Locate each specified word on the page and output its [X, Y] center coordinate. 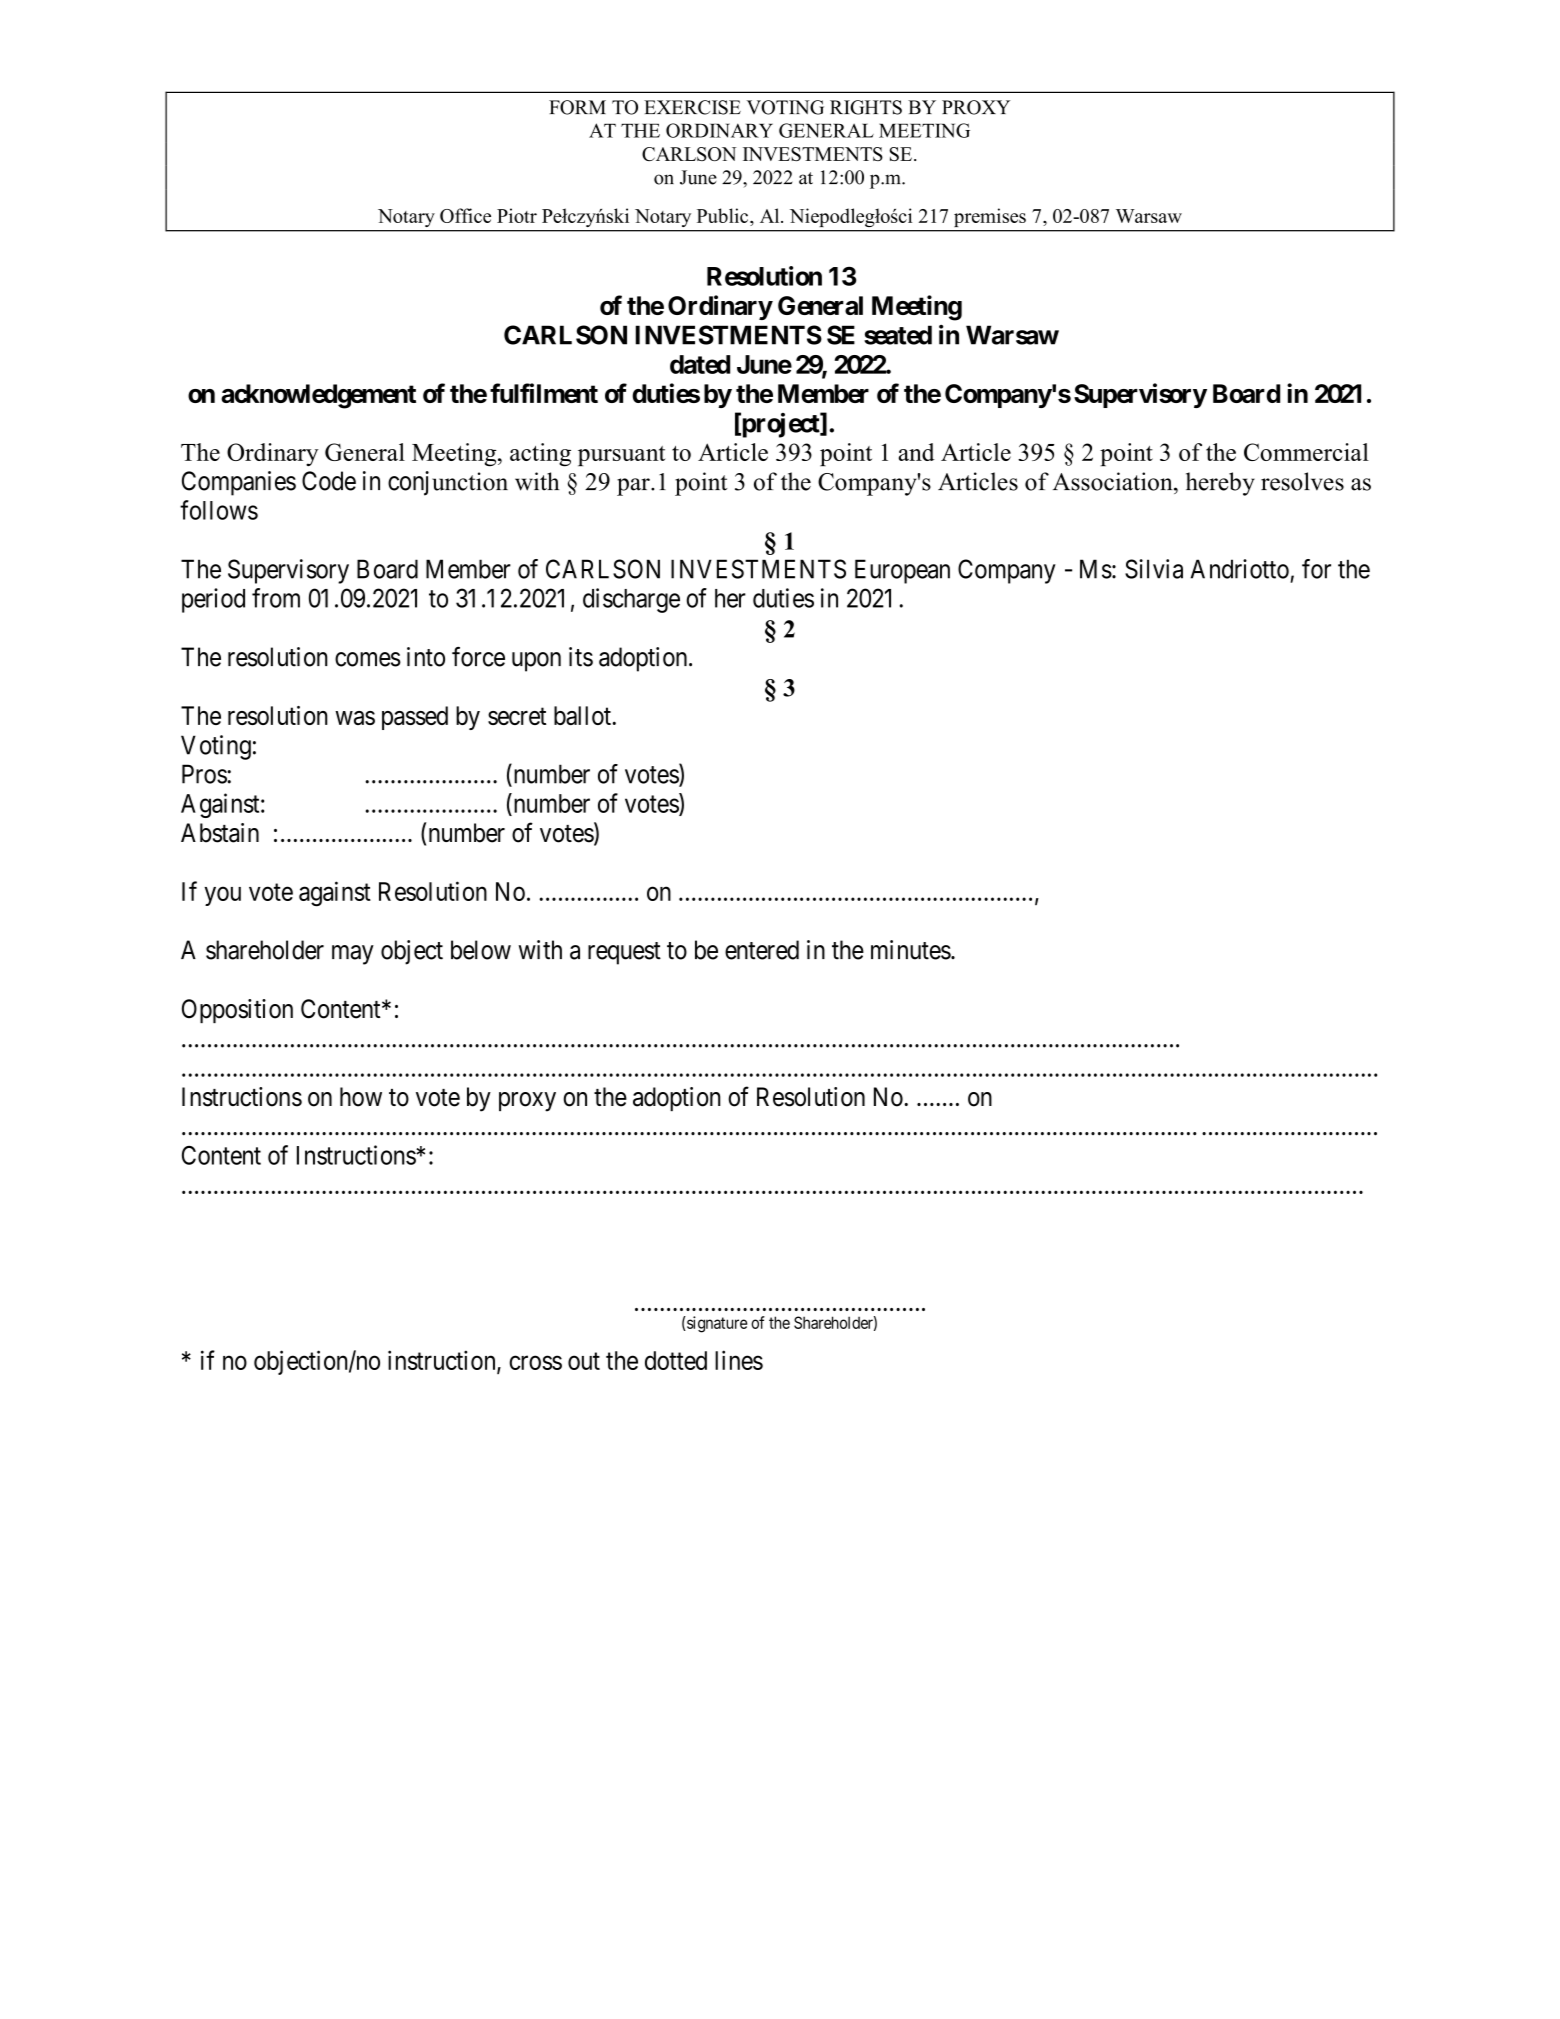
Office [465, 215]
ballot [583, 715]
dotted [676, 1360]
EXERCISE [692, 107]
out [584, 1361]
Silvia [1154, 569]
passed [415, 718]
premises [990, 217]
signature [716, 1324]
